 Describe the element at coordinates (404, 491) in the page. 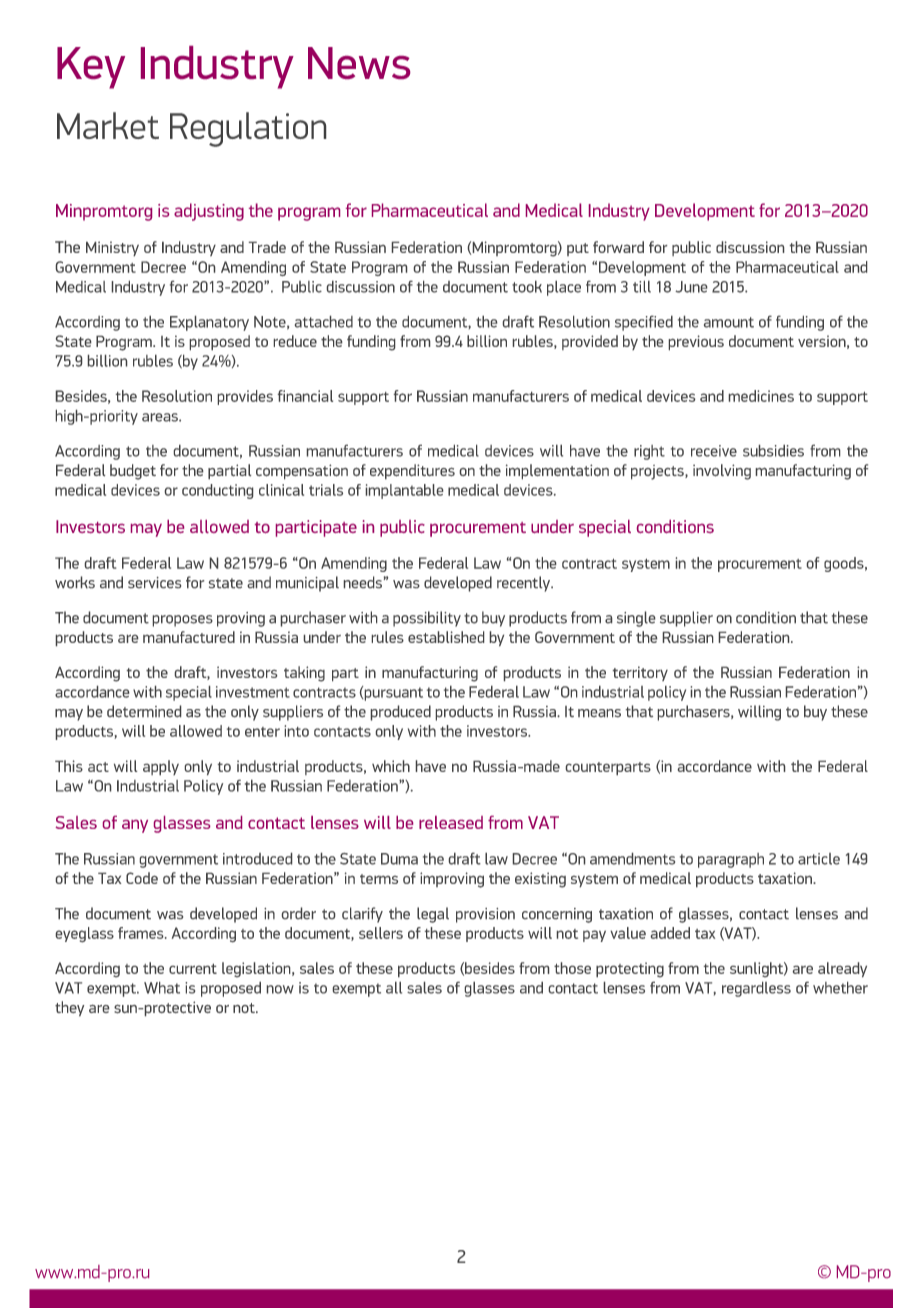

I see `implantable` at that location.
